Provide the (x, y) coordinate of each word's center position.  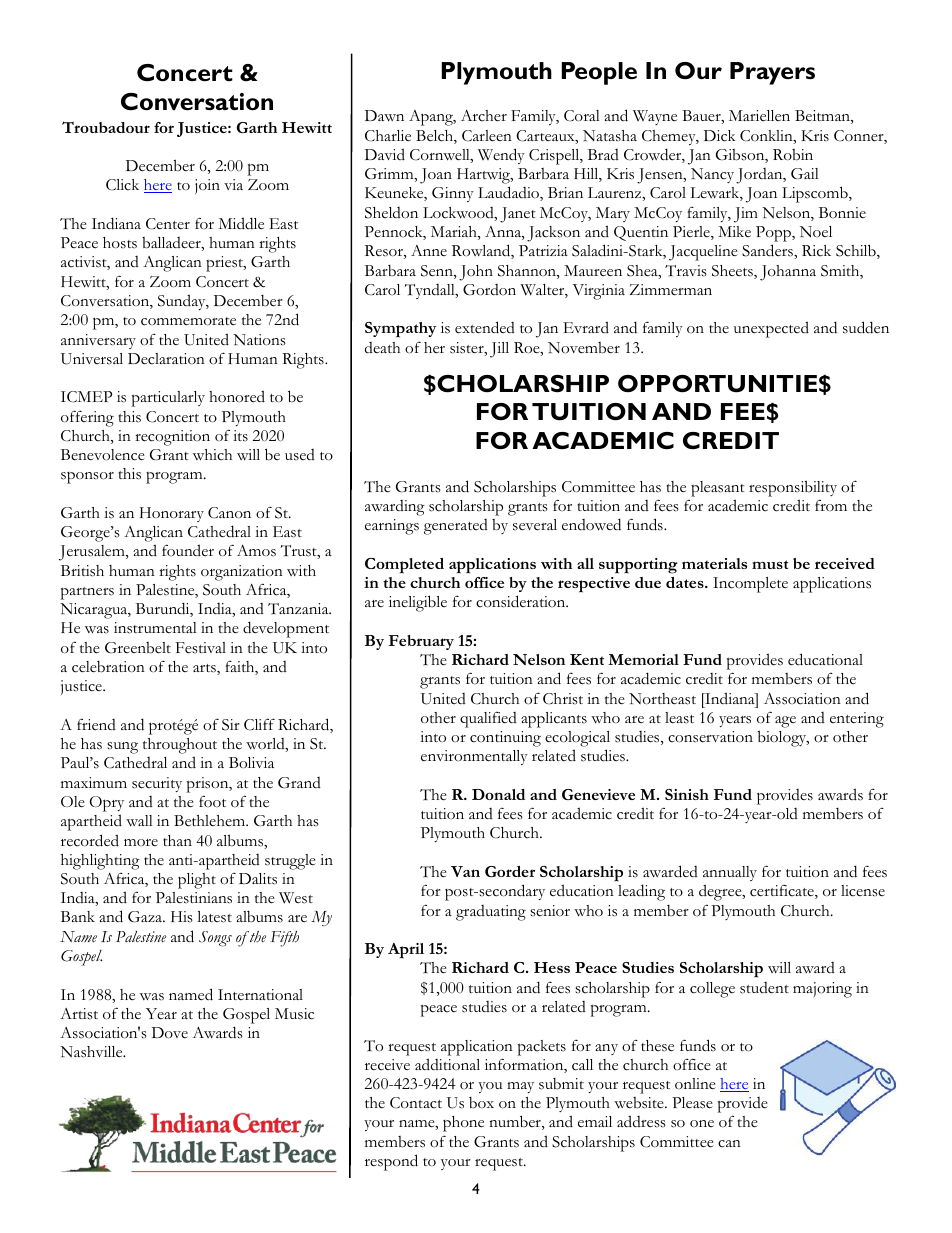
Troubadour (106, 127)
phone (463, 1124)
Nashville (92, 1052)
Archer (484, 116)
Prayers (772, 73)
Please (692, 1103)
